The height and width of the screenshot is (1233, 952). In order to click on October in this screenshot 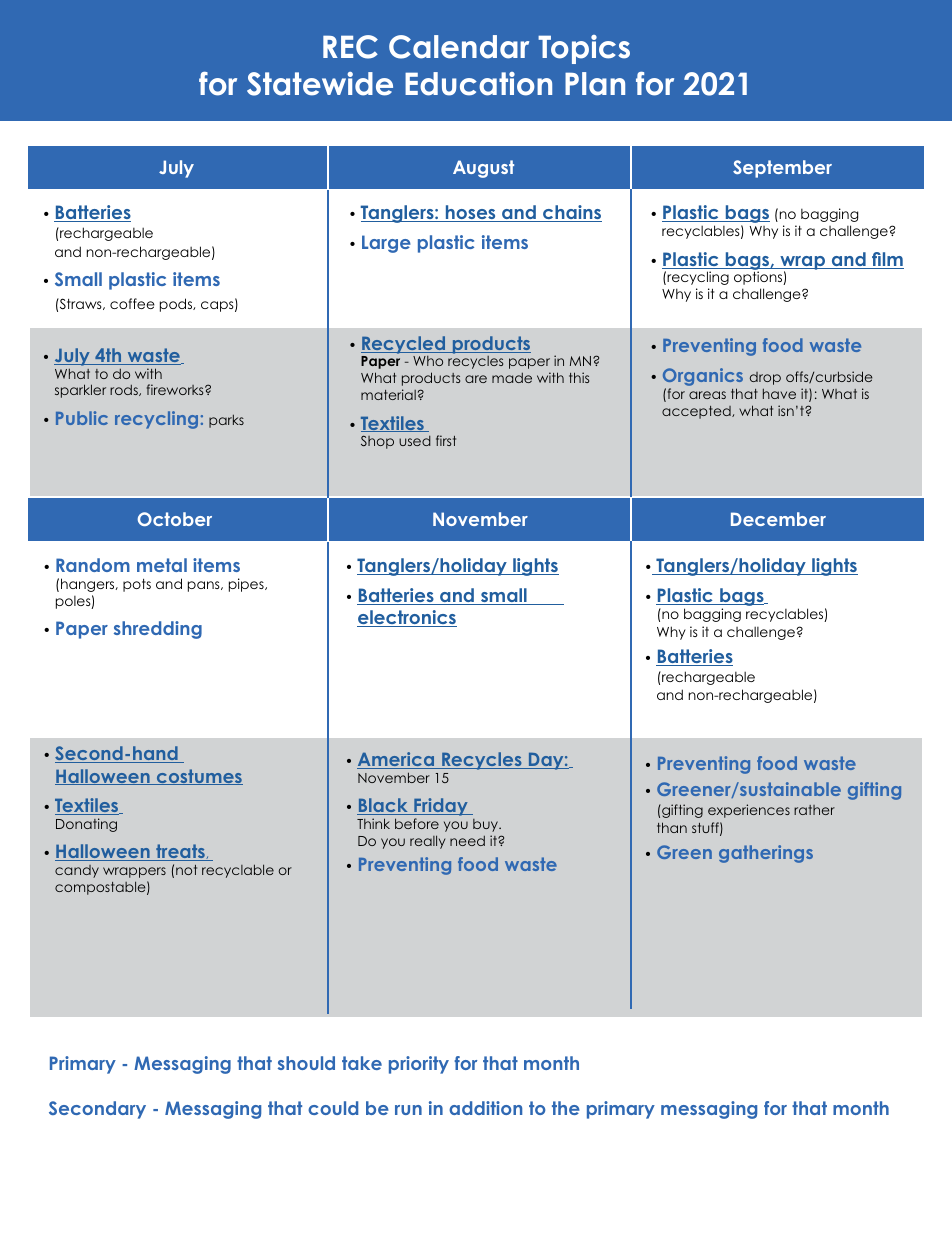, I will do `click(174, 519)`.
